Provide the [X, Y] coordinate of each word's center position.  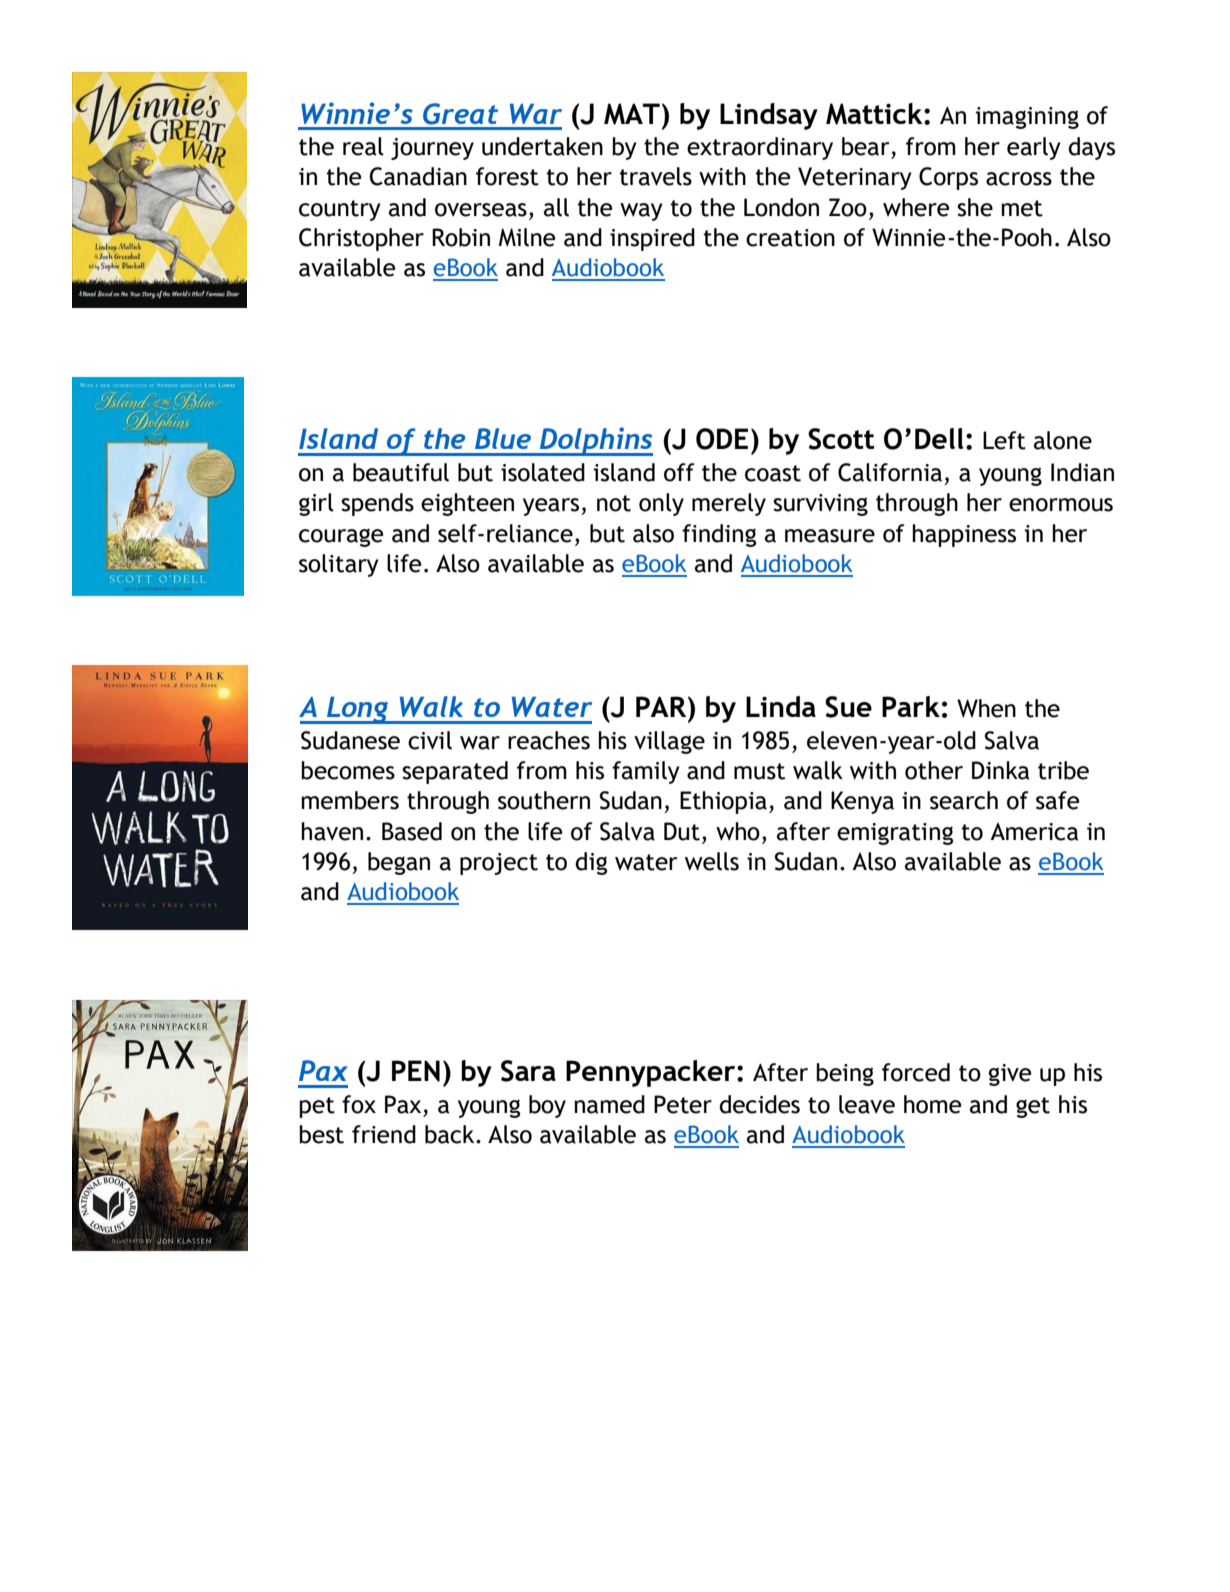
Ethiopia [723, 802]
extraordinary [760, 148]
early [1034, 148]
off [679, 472]
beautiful [401, 472]
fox [359, 1104]
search [964, 800]
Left [1004, 440]
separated [455, 772]
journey [432, 149]
